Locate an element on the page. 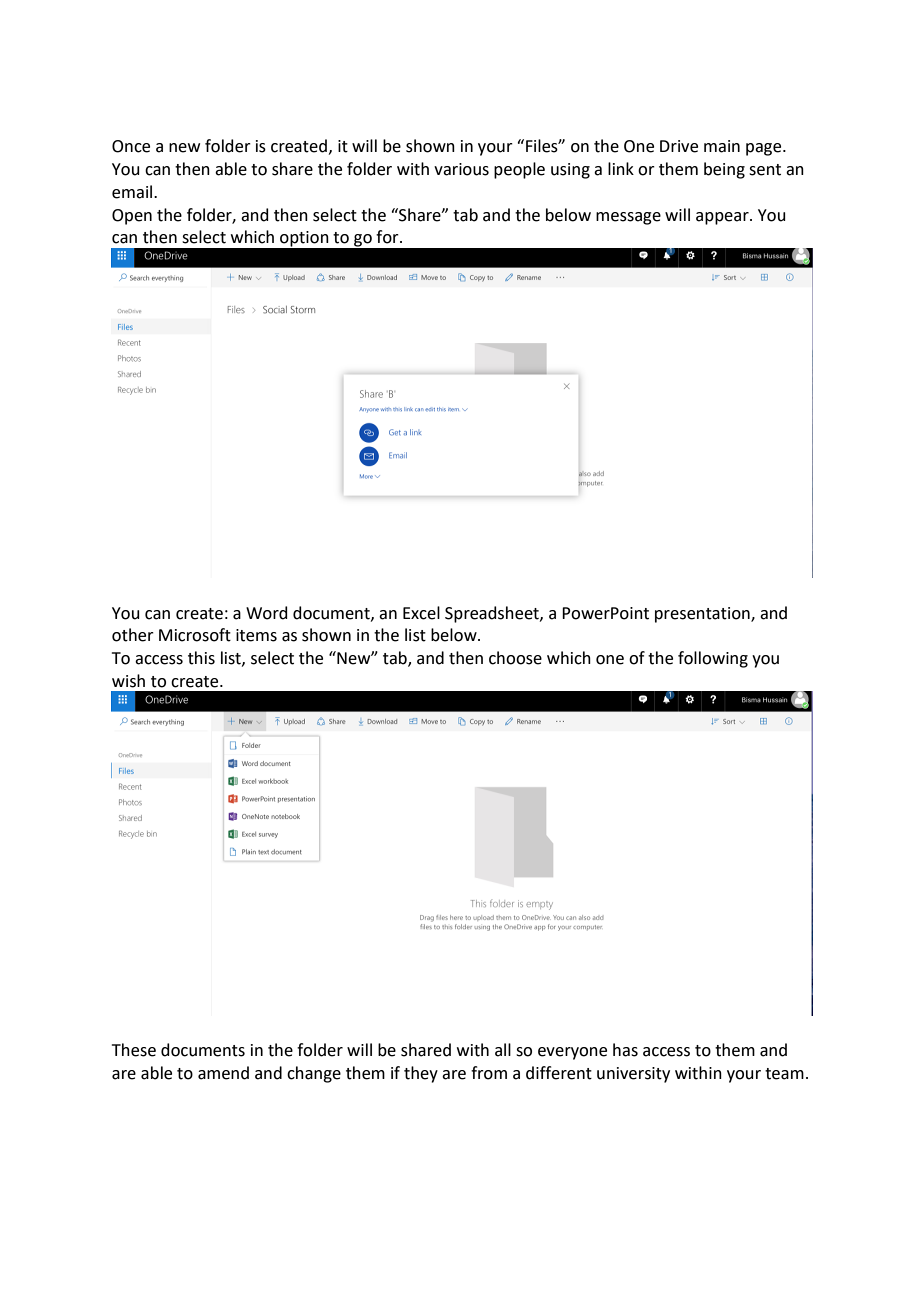  various is located at coordinates (461, 169).
